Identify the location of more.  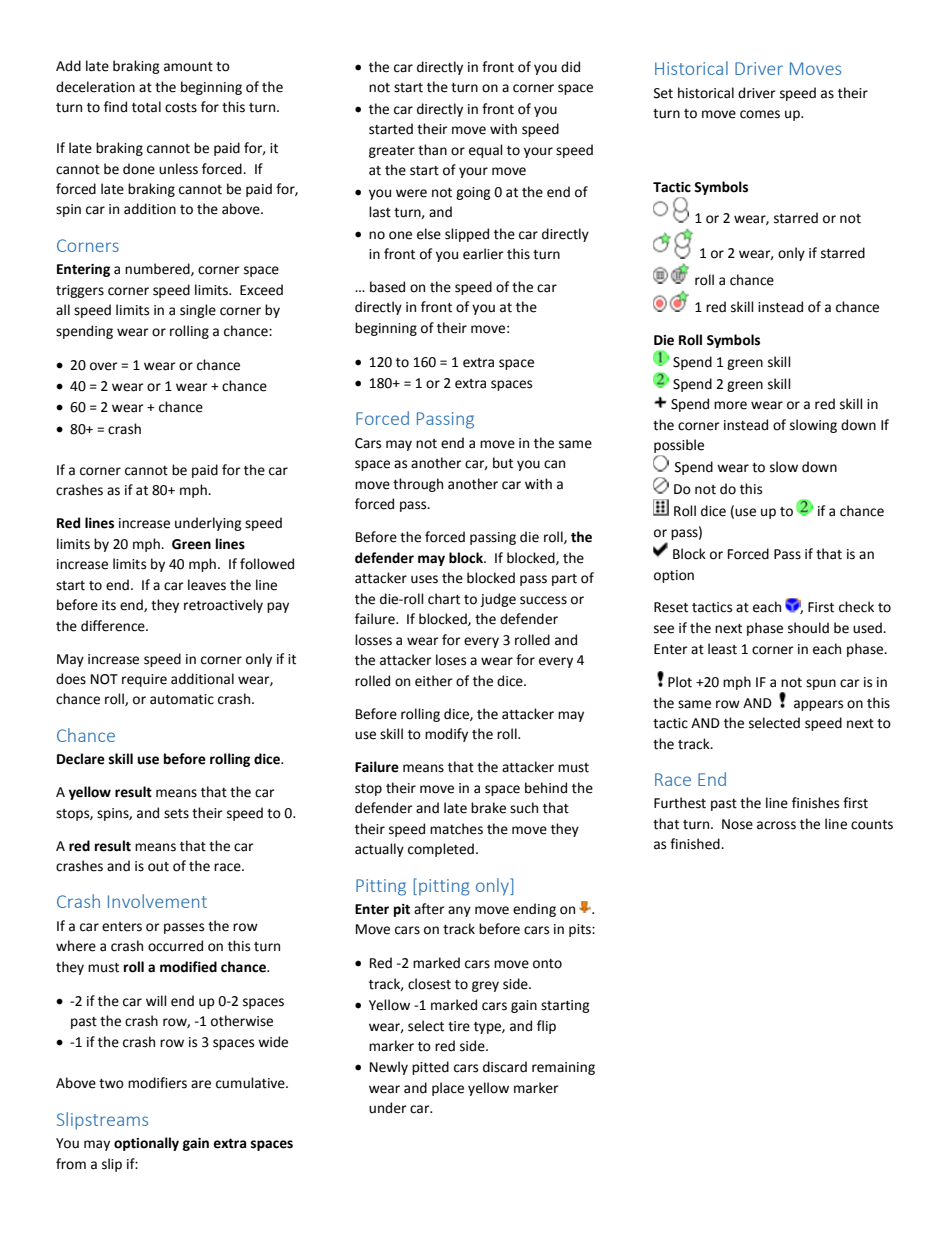
(730, 405).
